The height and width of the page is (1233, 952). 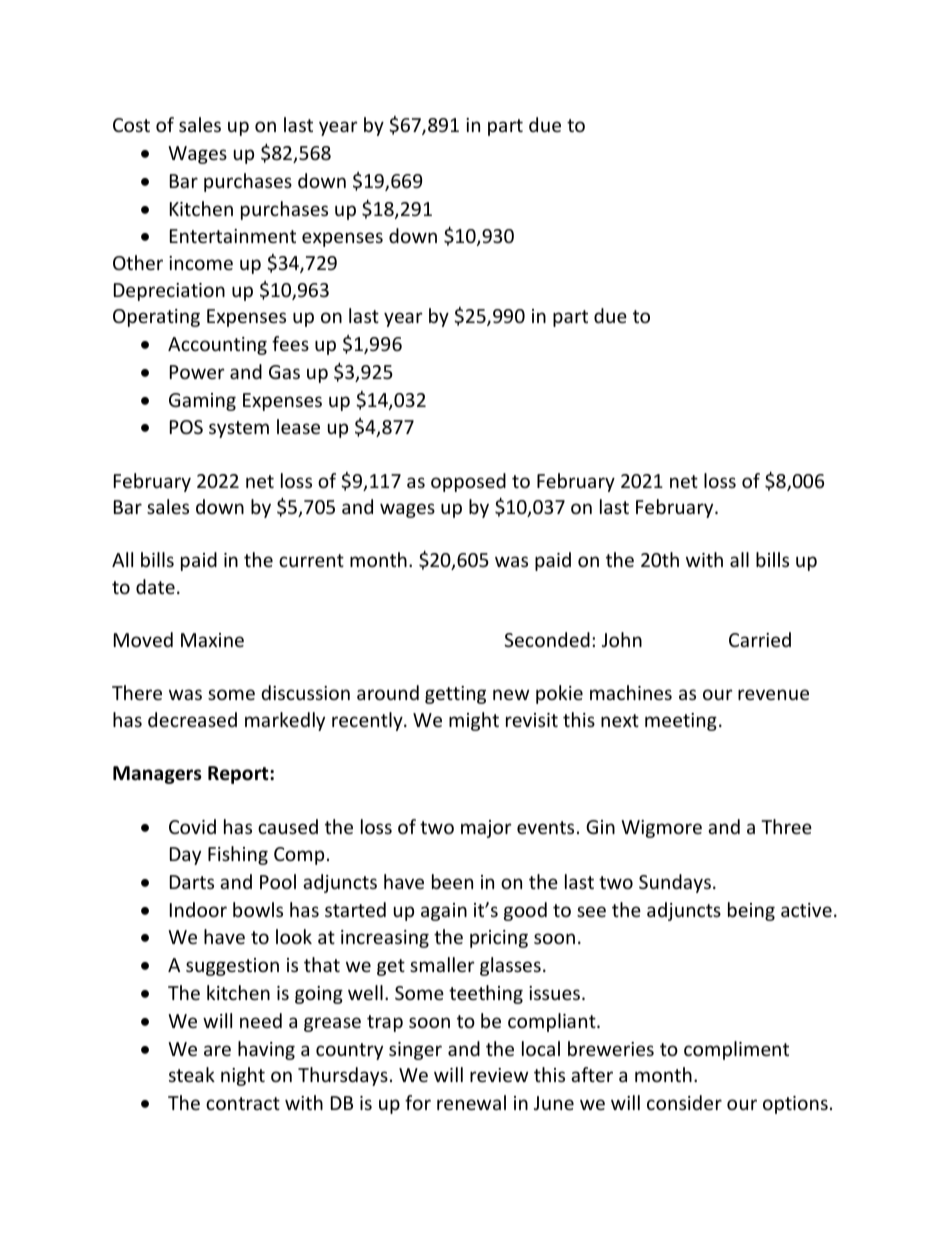 What do you see at coordinates (547, 639) in the page?
I see `Seconded` at bounding box center [547, 639].
